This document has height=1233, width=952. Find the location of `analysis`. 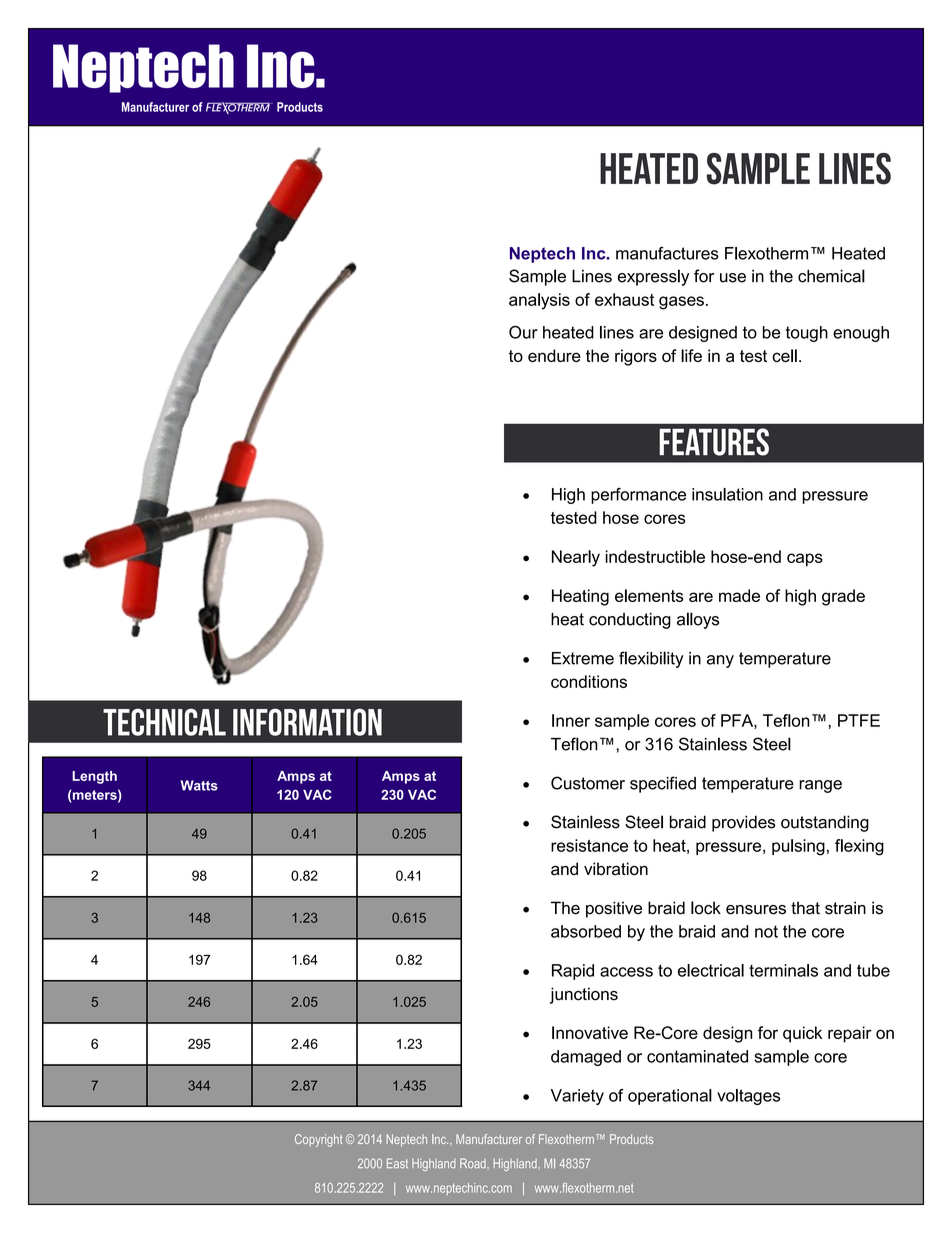

analysis is located at coordinates (539, 301).
